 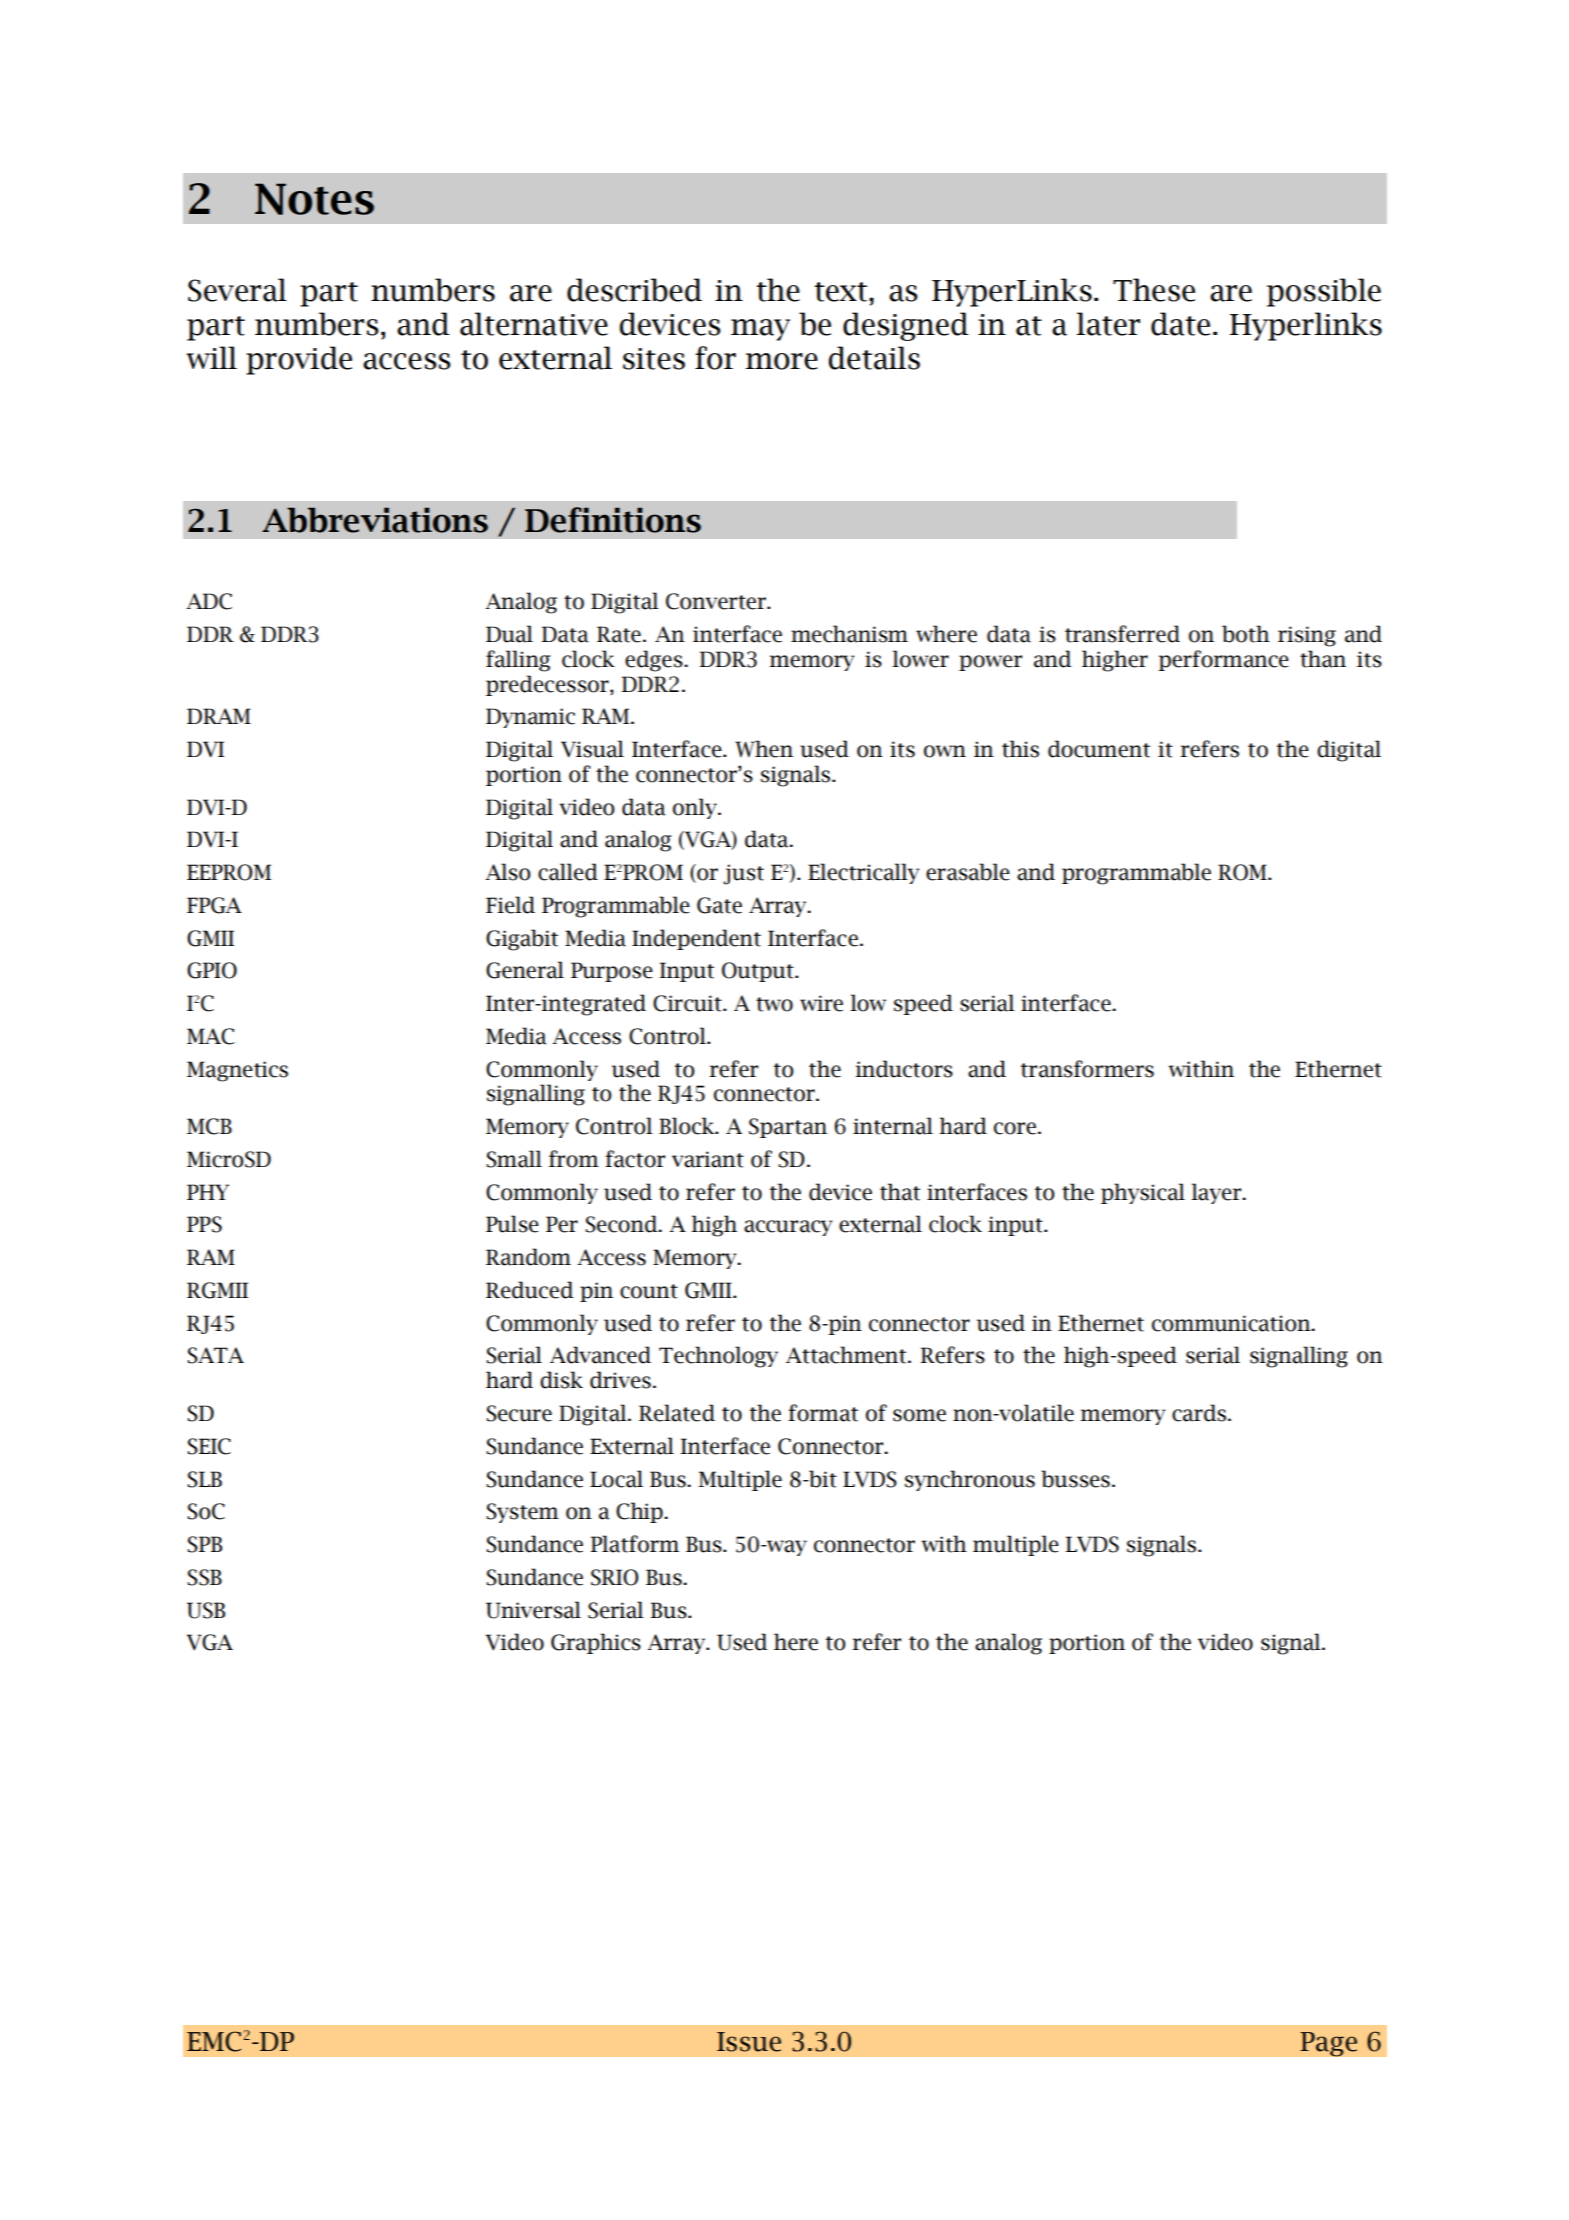 I want to click on Magnetics, so click(x=237, y=1071).
